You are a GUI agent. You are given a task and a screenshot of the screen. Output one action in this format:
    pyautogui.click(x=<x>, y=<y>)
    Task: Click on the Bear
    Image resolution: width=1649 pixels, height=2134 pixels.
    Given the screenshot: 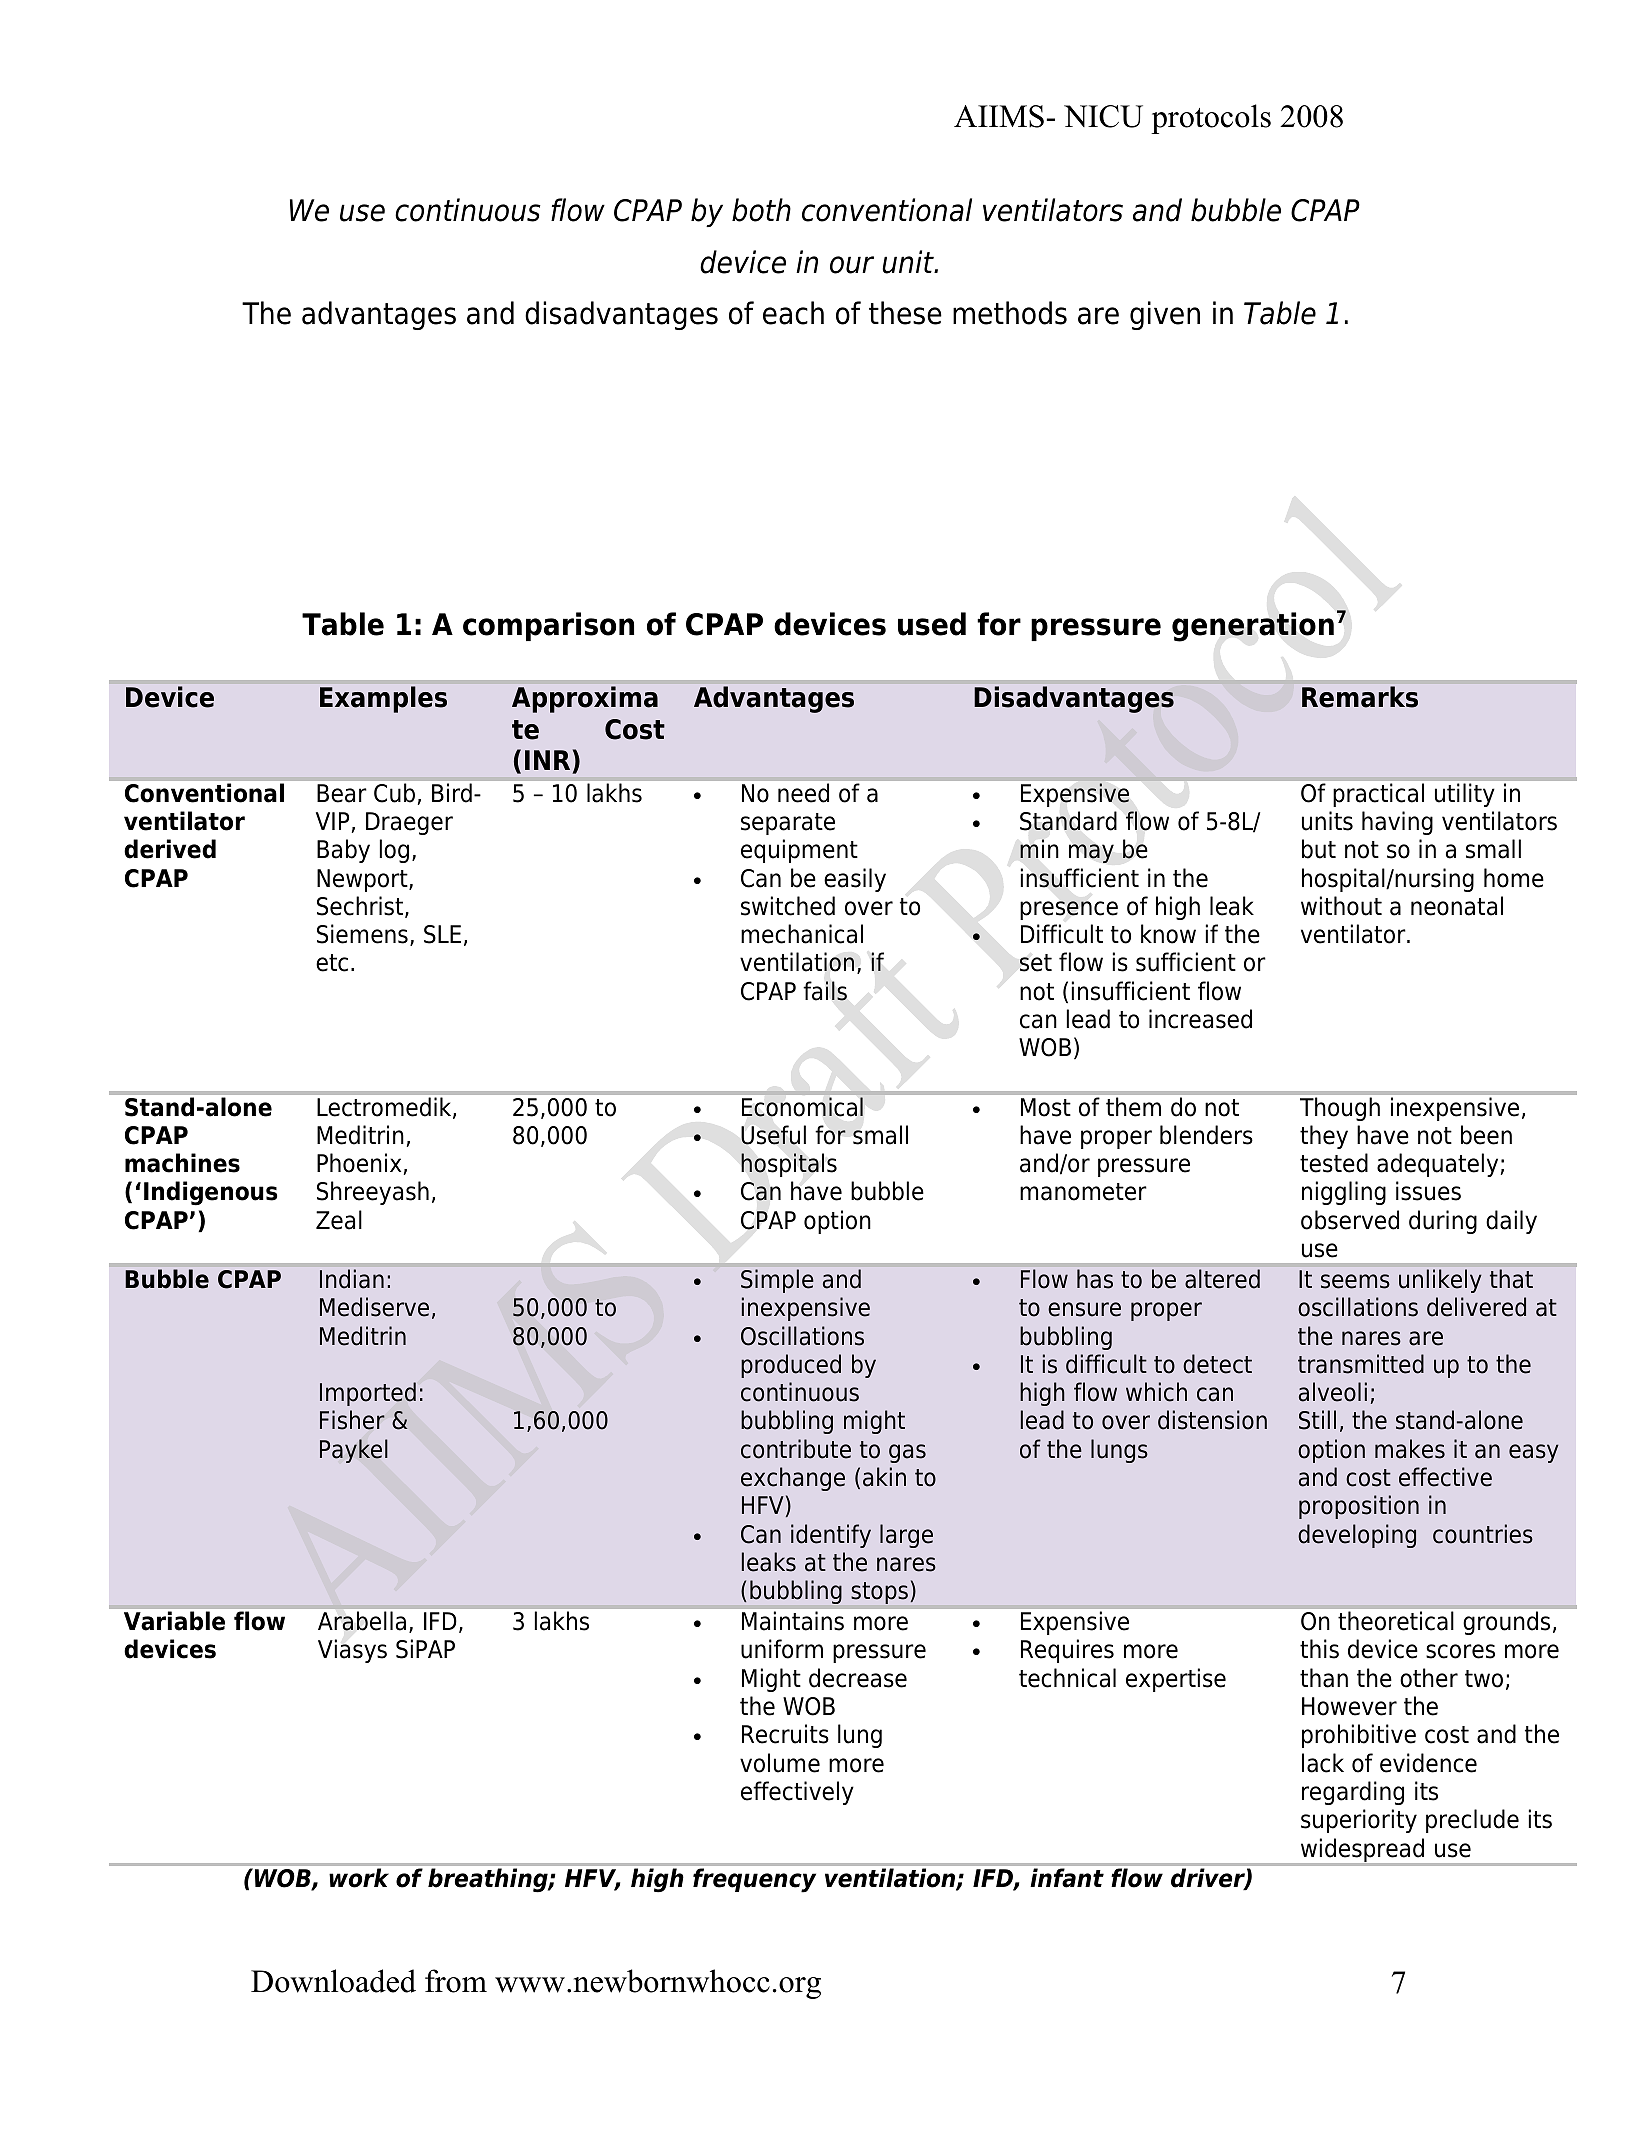 What is the action you would take?
    pyautogui.click(x=342, y=793)
